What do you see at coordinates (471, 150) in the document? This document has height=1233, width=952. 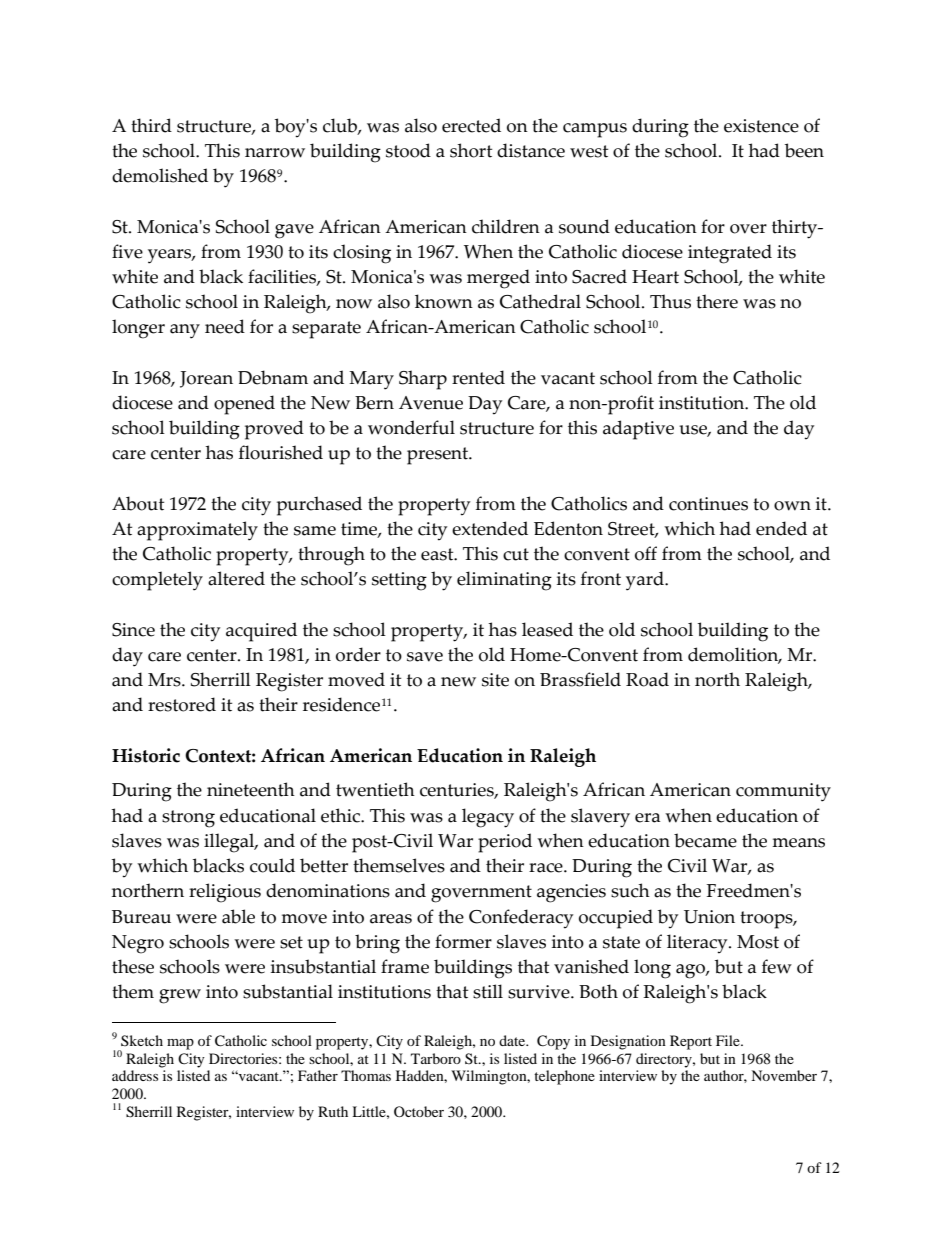 I see `short` at bounding box center [471, 150].
